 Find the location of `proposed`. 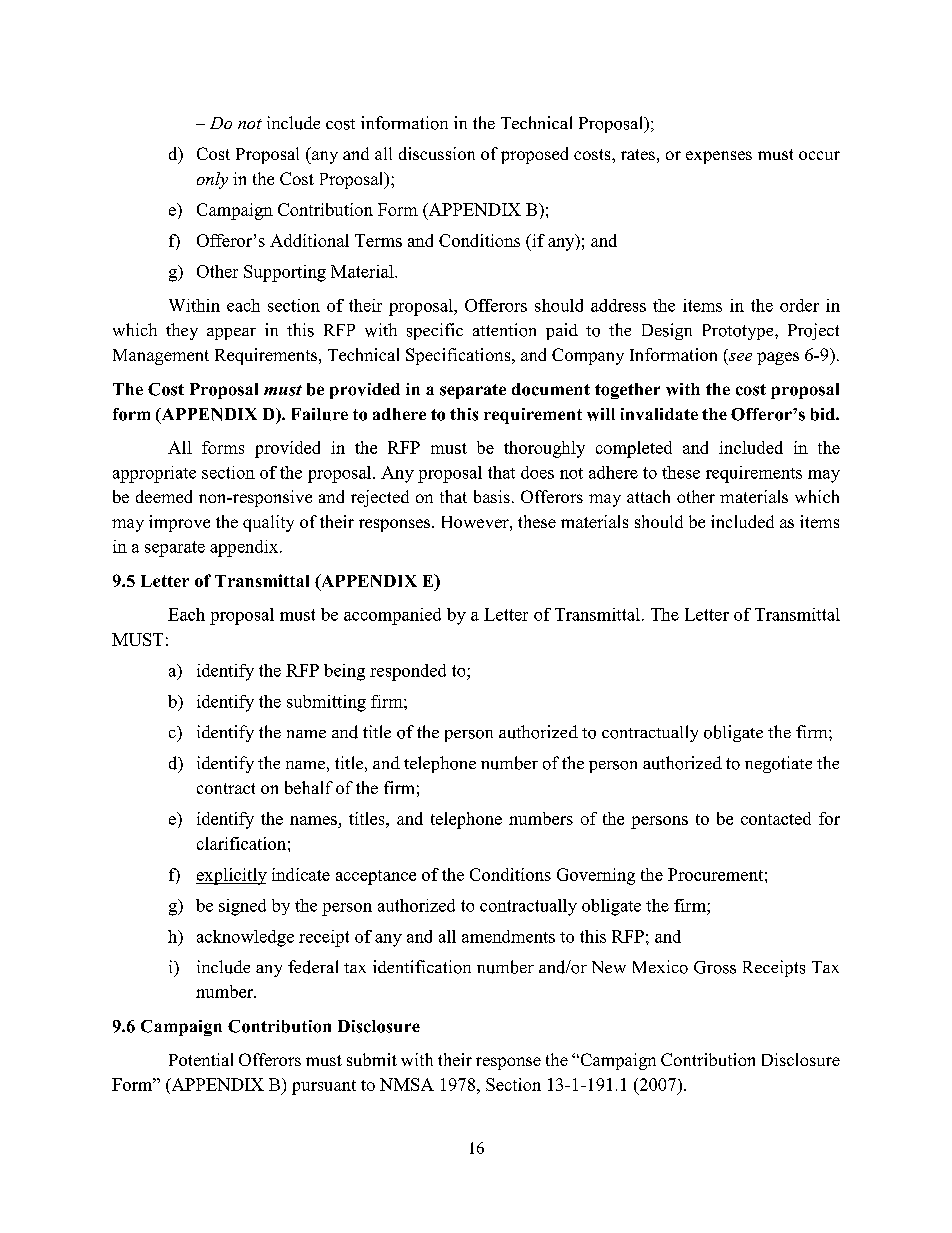

proposed is located at coordinates (534, 155).
